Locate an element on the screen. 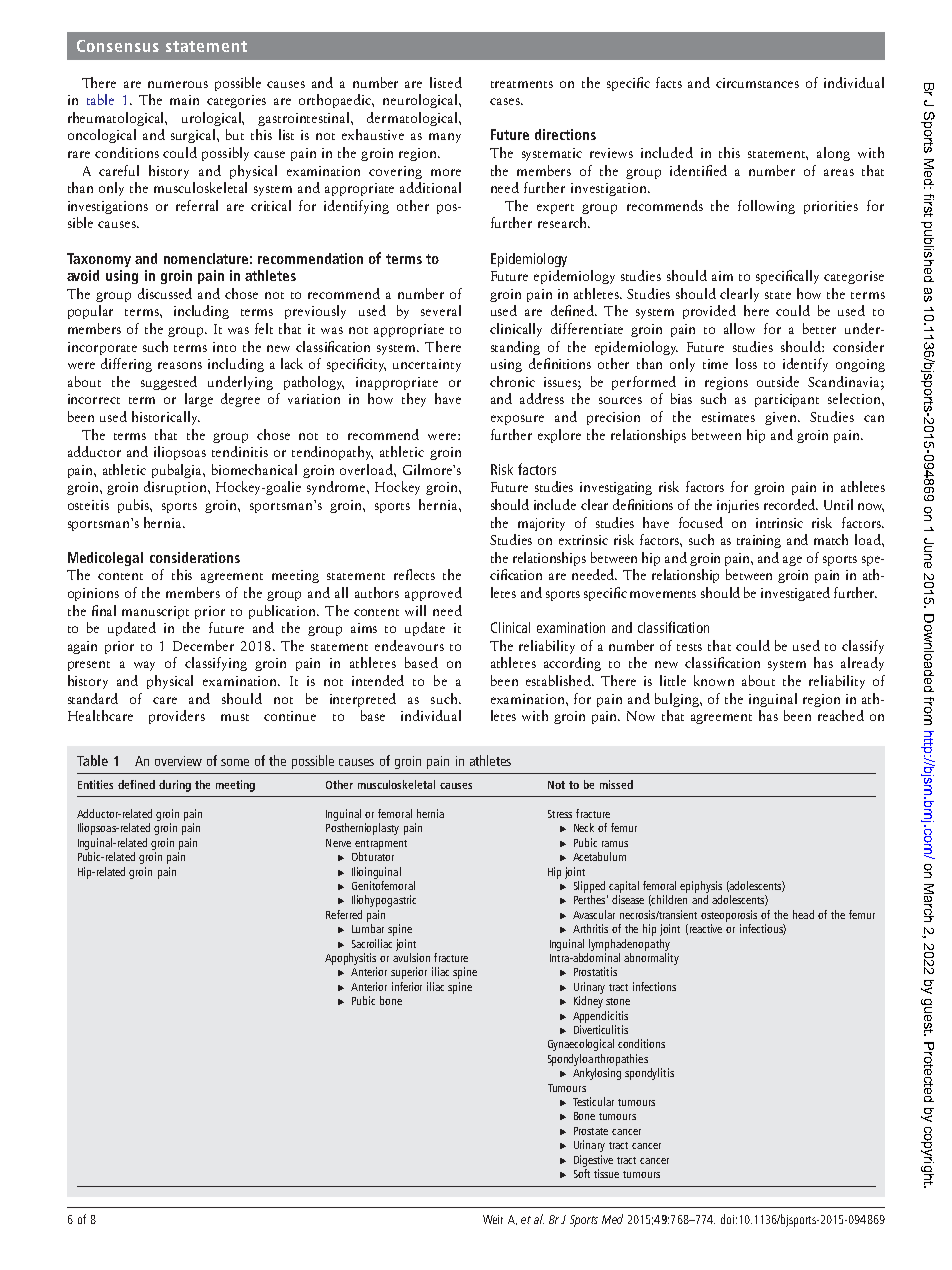 This screenshot has height=1270, width=952. tissue is located at coordinates (606, 1173).
